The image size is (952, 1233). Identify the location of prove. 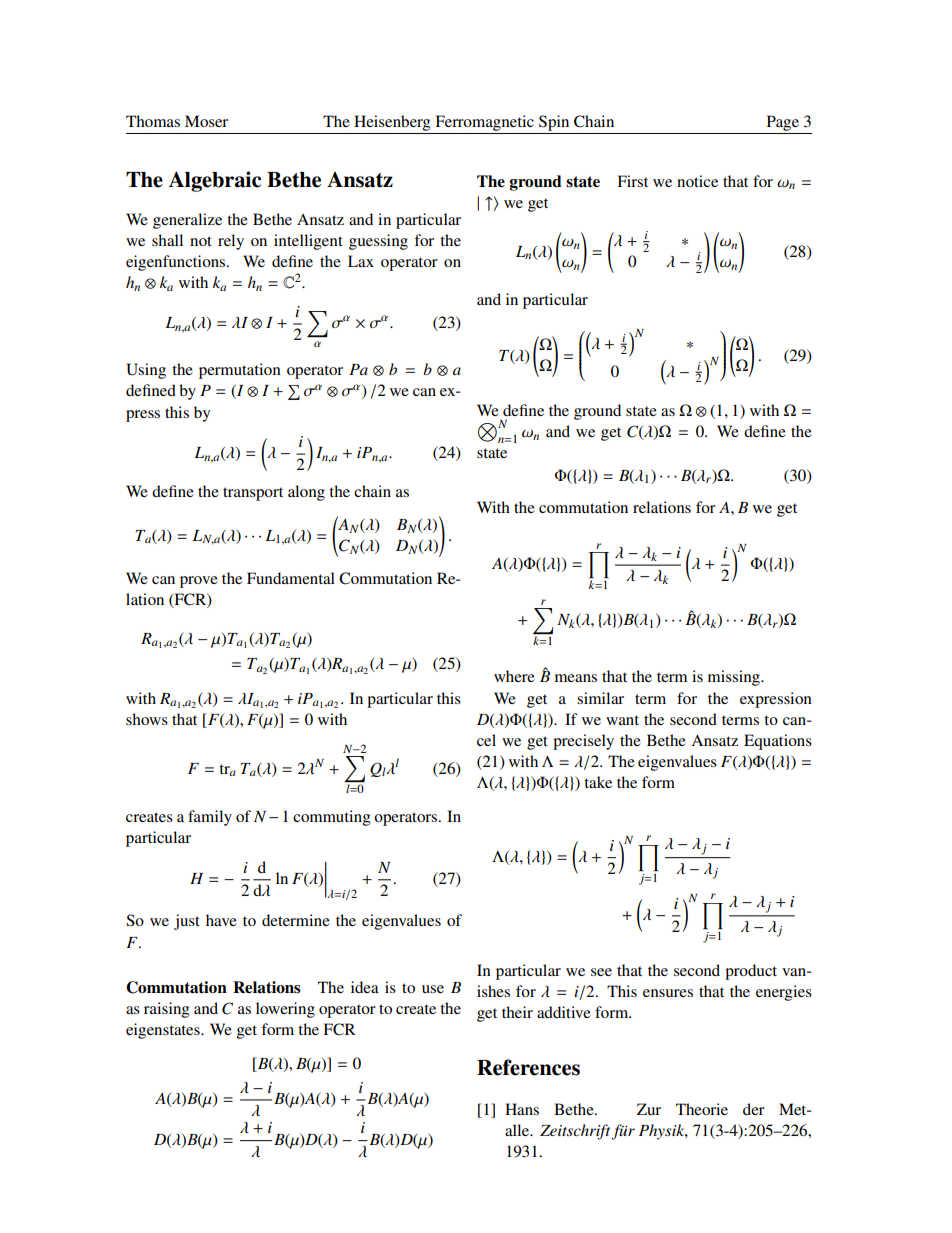
(199, 582).
